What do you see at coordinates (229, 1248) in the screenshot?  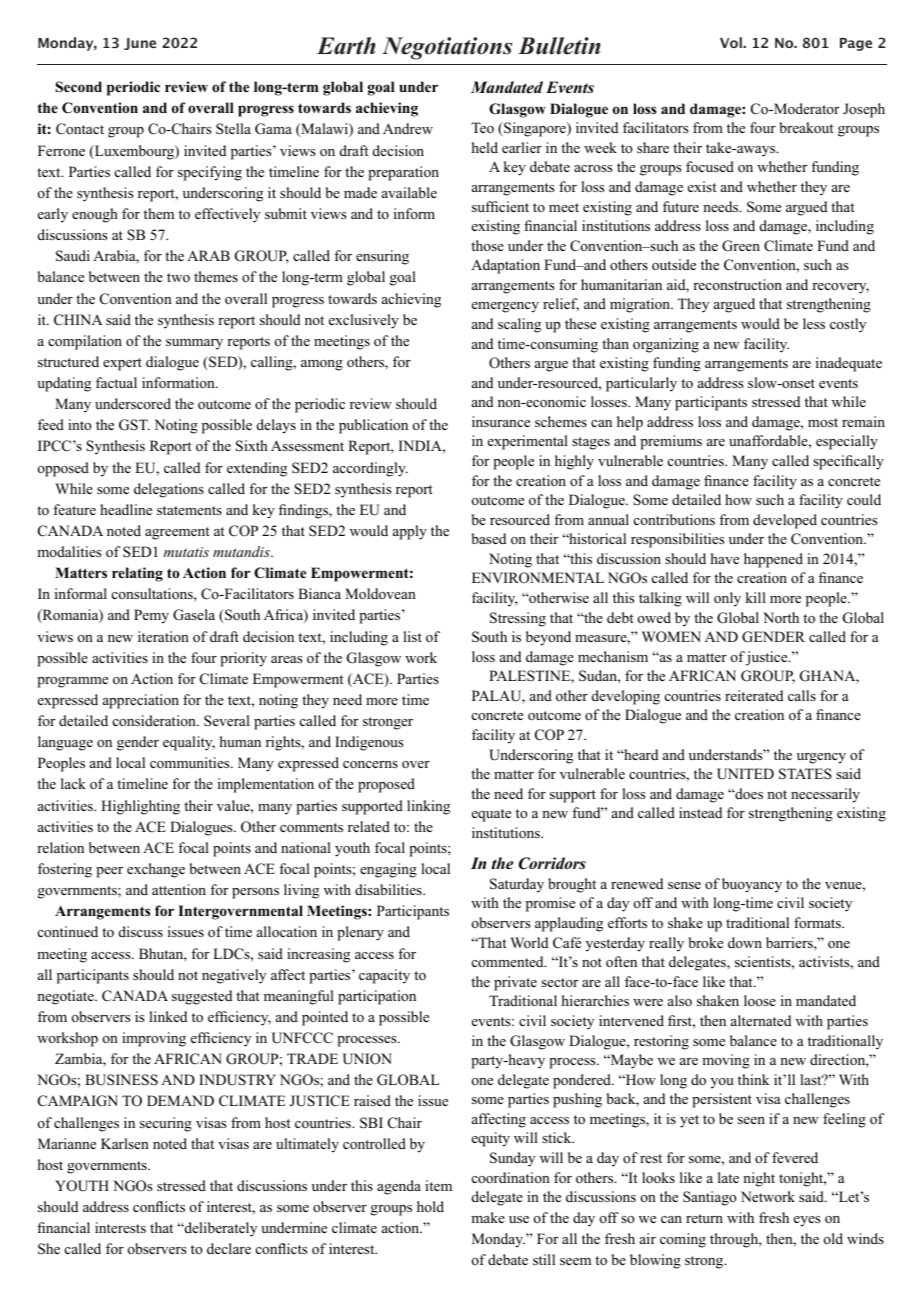 I see `declare` at bounding box center [229, 1248].
